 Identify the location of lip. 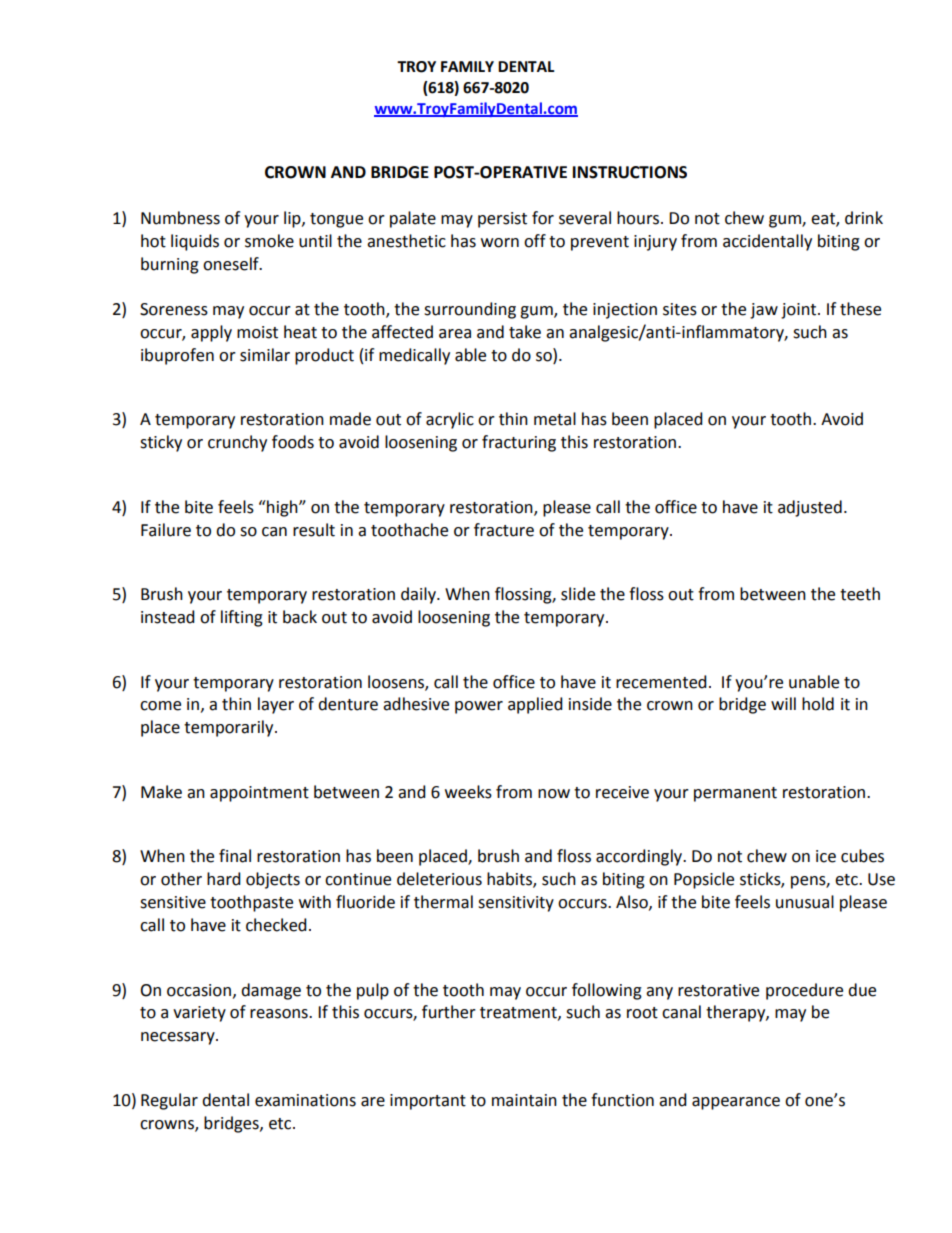
(293, 219).
